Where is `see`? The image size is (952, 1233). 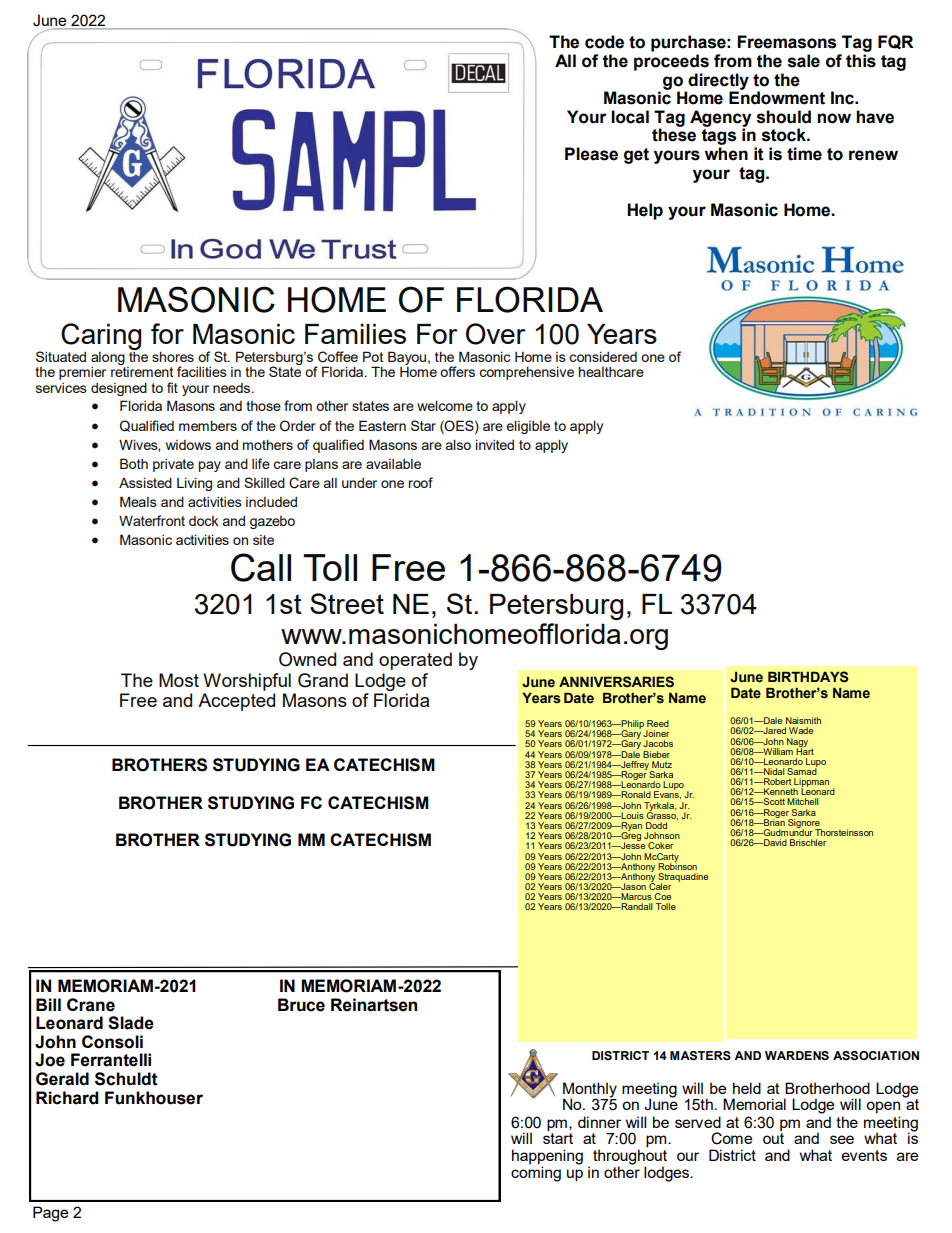
see is located at coordinates (842, 1139).
